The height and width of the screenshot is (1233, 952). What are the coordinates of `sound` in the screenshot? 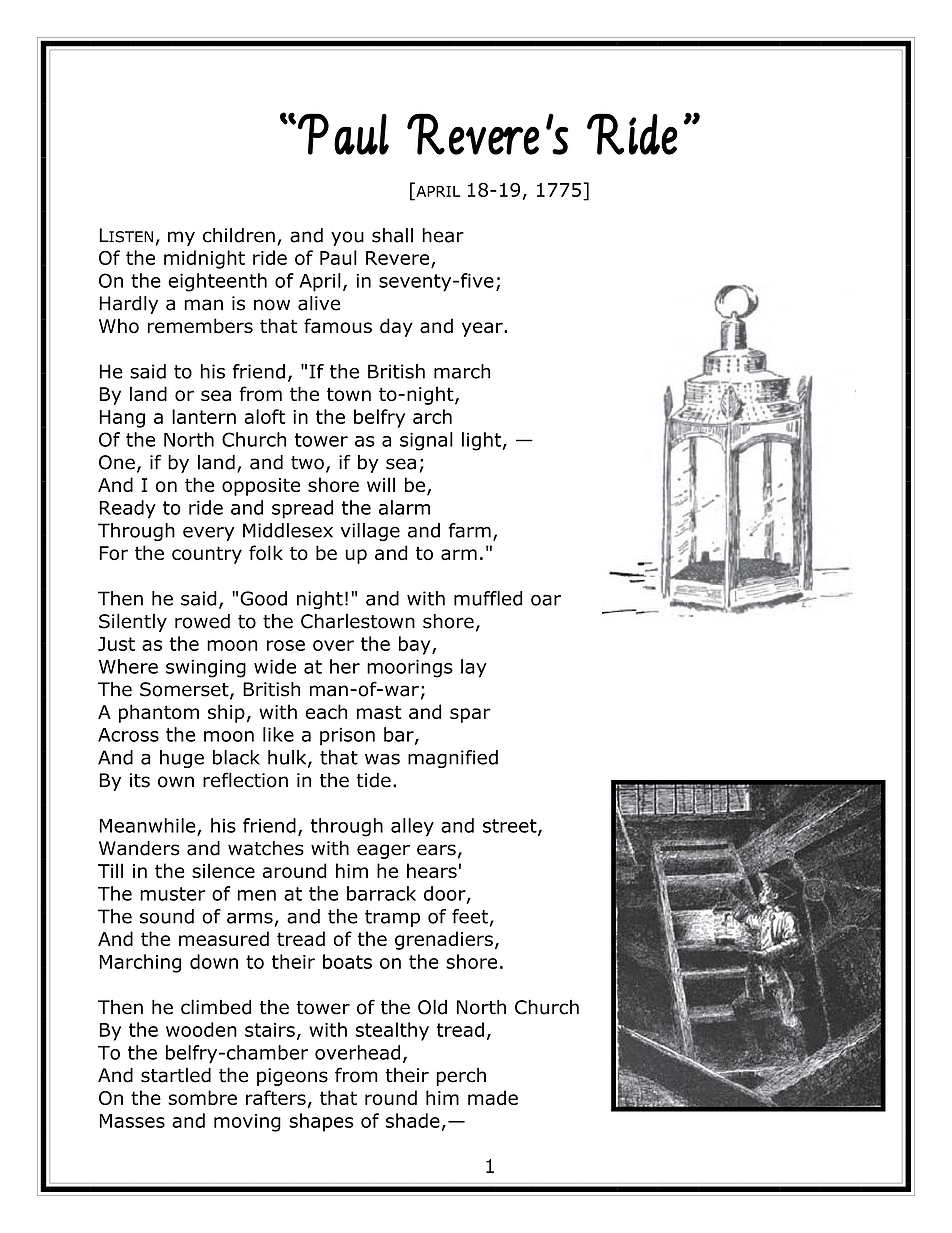 It's located at (167, 916).
